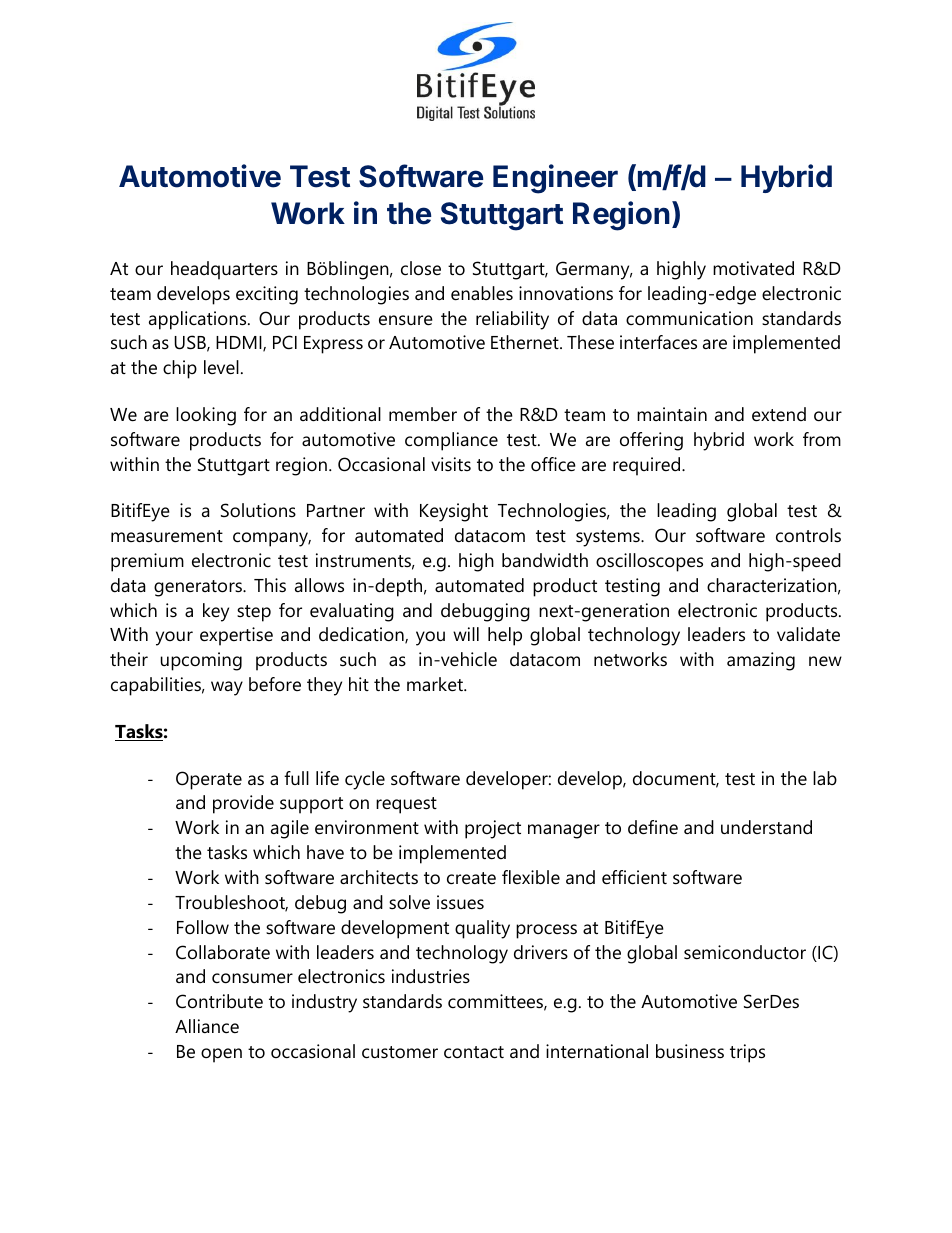 This page has height=1233, width=952. I want to click on Alliance, so click(207, 1026).
